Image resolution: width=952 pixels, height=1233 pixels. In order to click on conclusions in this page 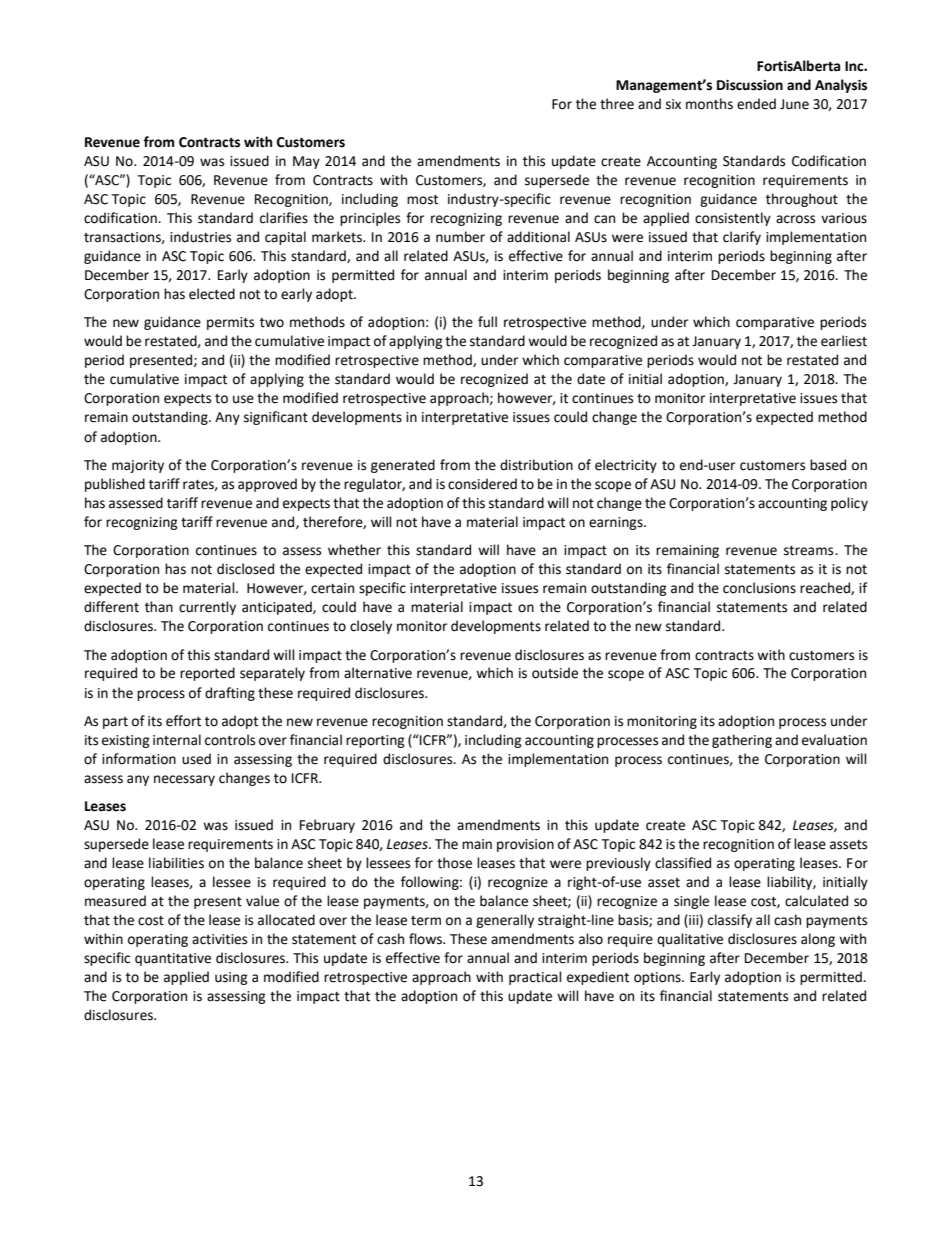, I will do `click(759, 588)`.
